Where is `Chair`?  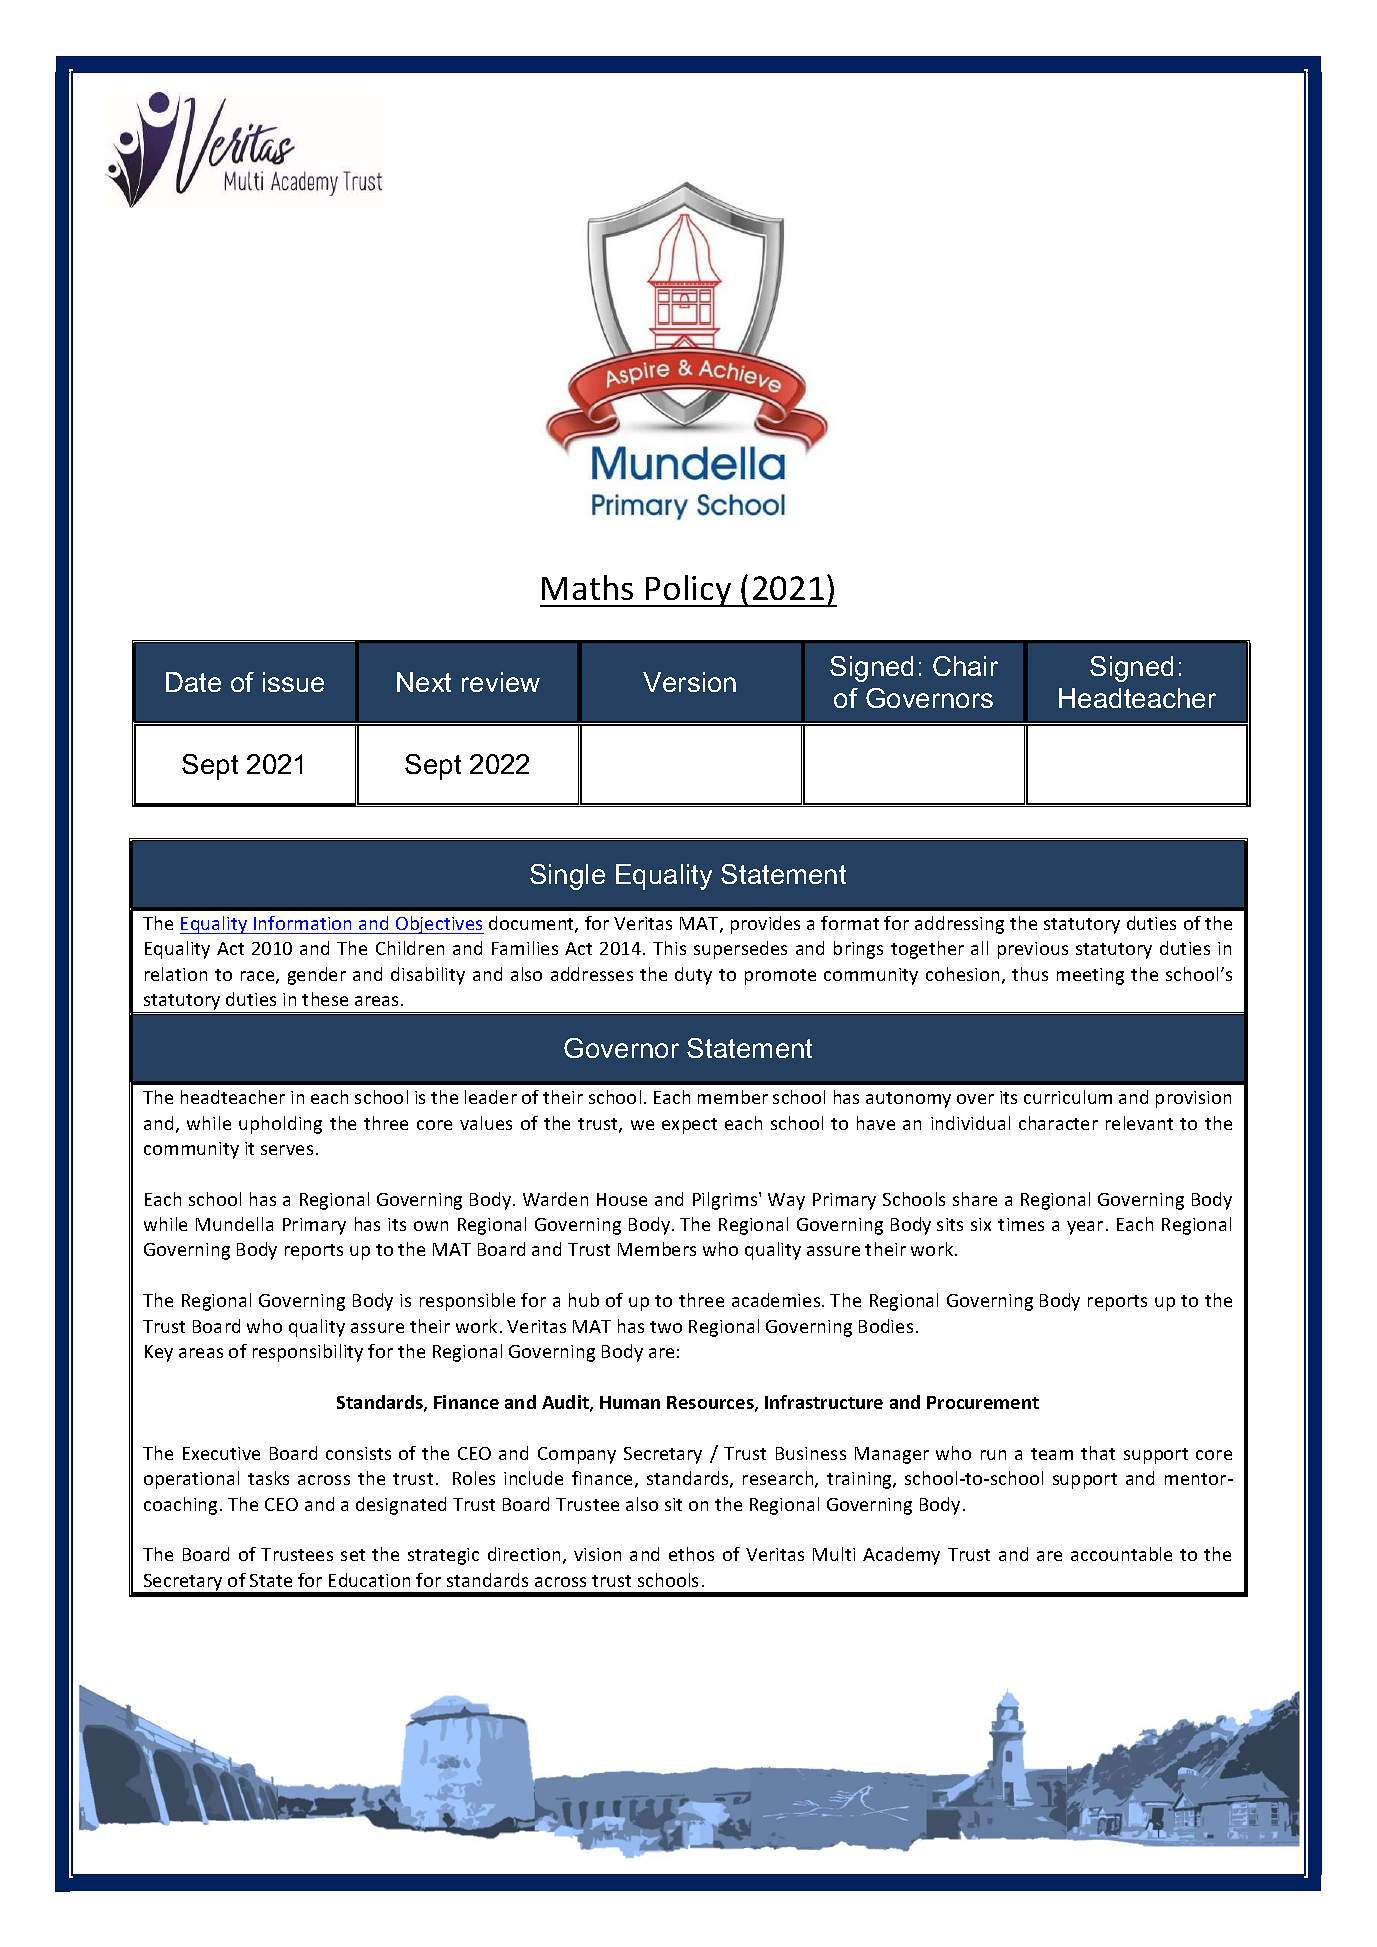
Chair is located at coordinates (965, 666).
